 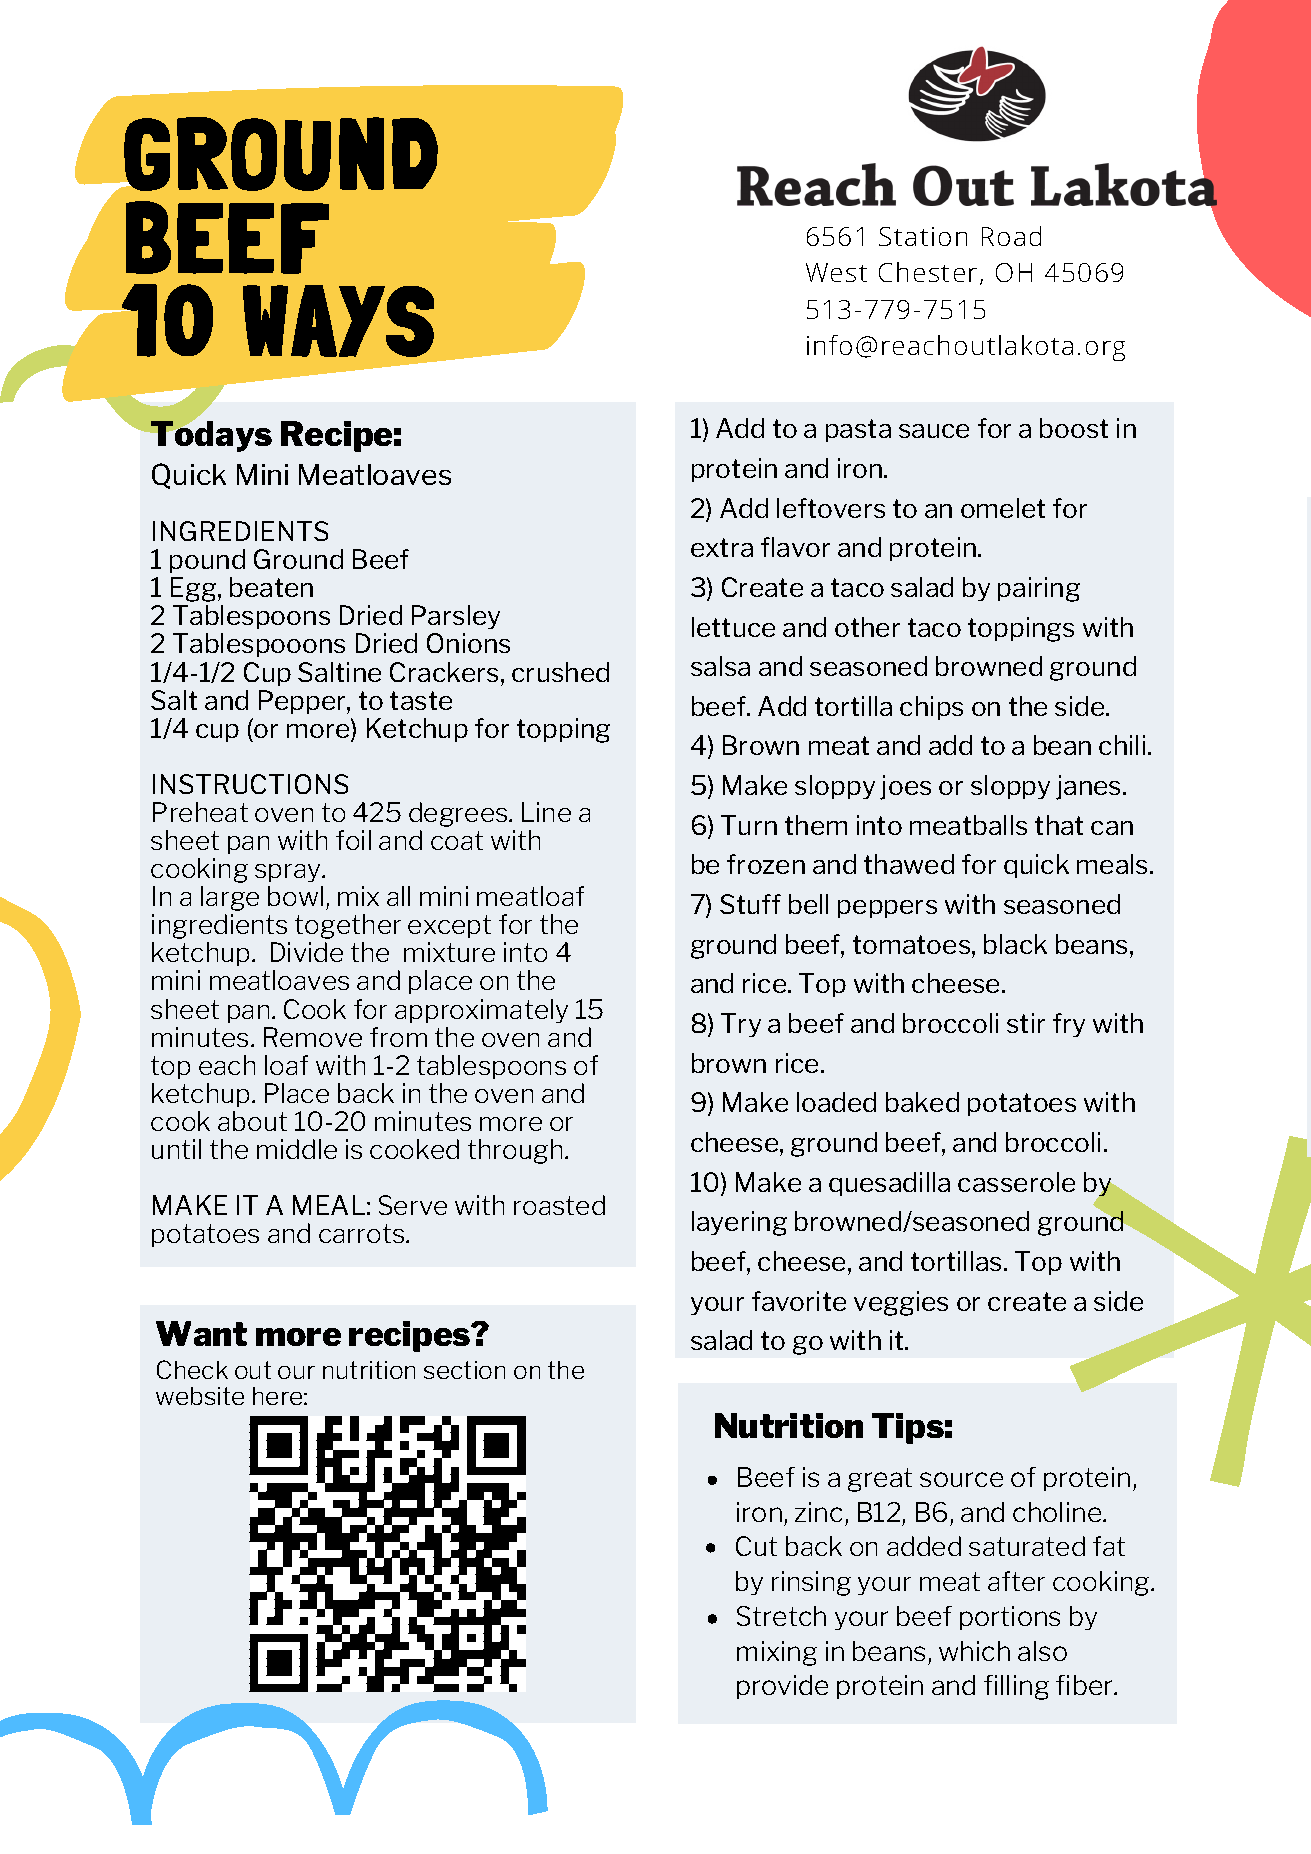 I want to click on that, so click(x=1059, y=825).
